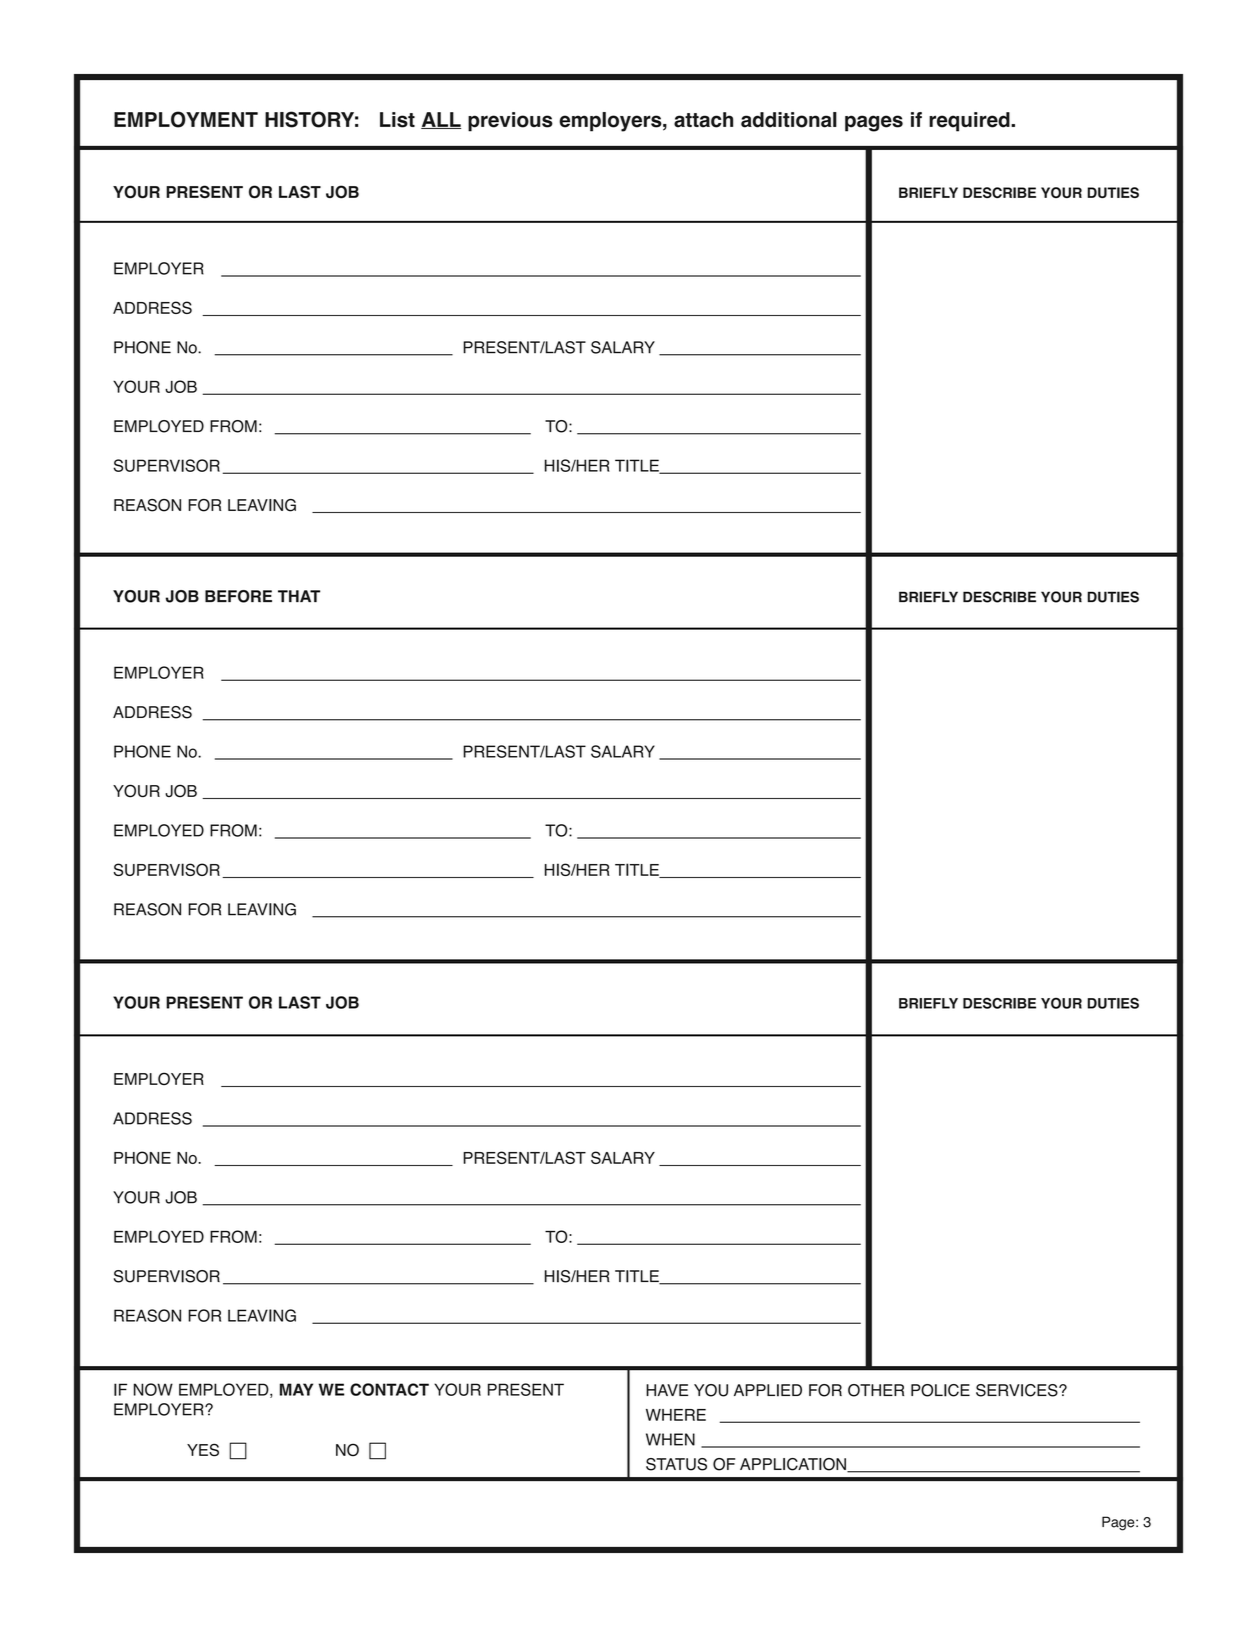 The width and height of the document is (1257, 1627). What do you see at coordinates (670, 1439) in the document?
I see `WHEN` at bounding box center [670, 1439].
